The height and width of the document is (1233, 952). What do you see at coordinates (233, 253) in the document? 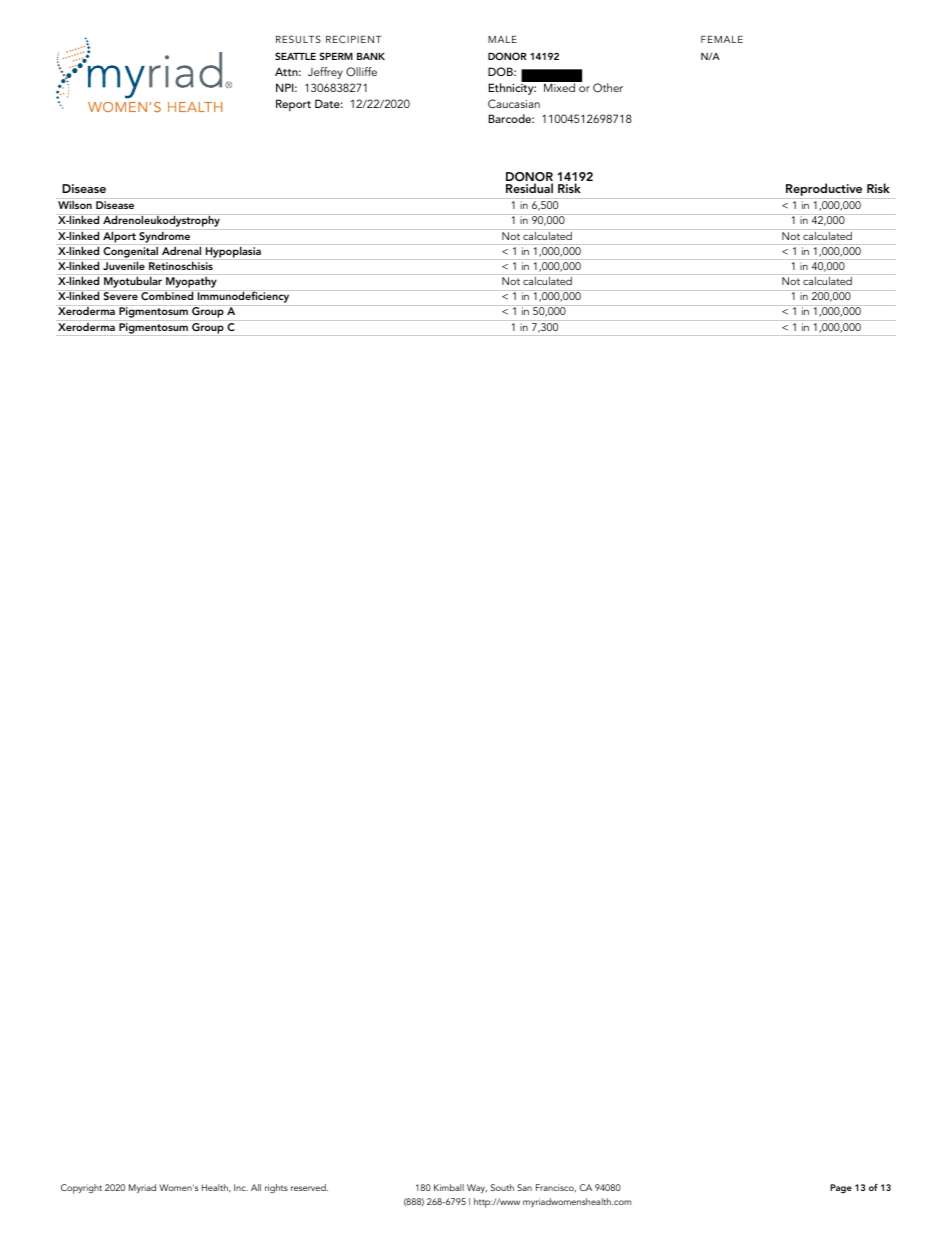
I see `Hypoplasia` at bounding box center [233, 253].
